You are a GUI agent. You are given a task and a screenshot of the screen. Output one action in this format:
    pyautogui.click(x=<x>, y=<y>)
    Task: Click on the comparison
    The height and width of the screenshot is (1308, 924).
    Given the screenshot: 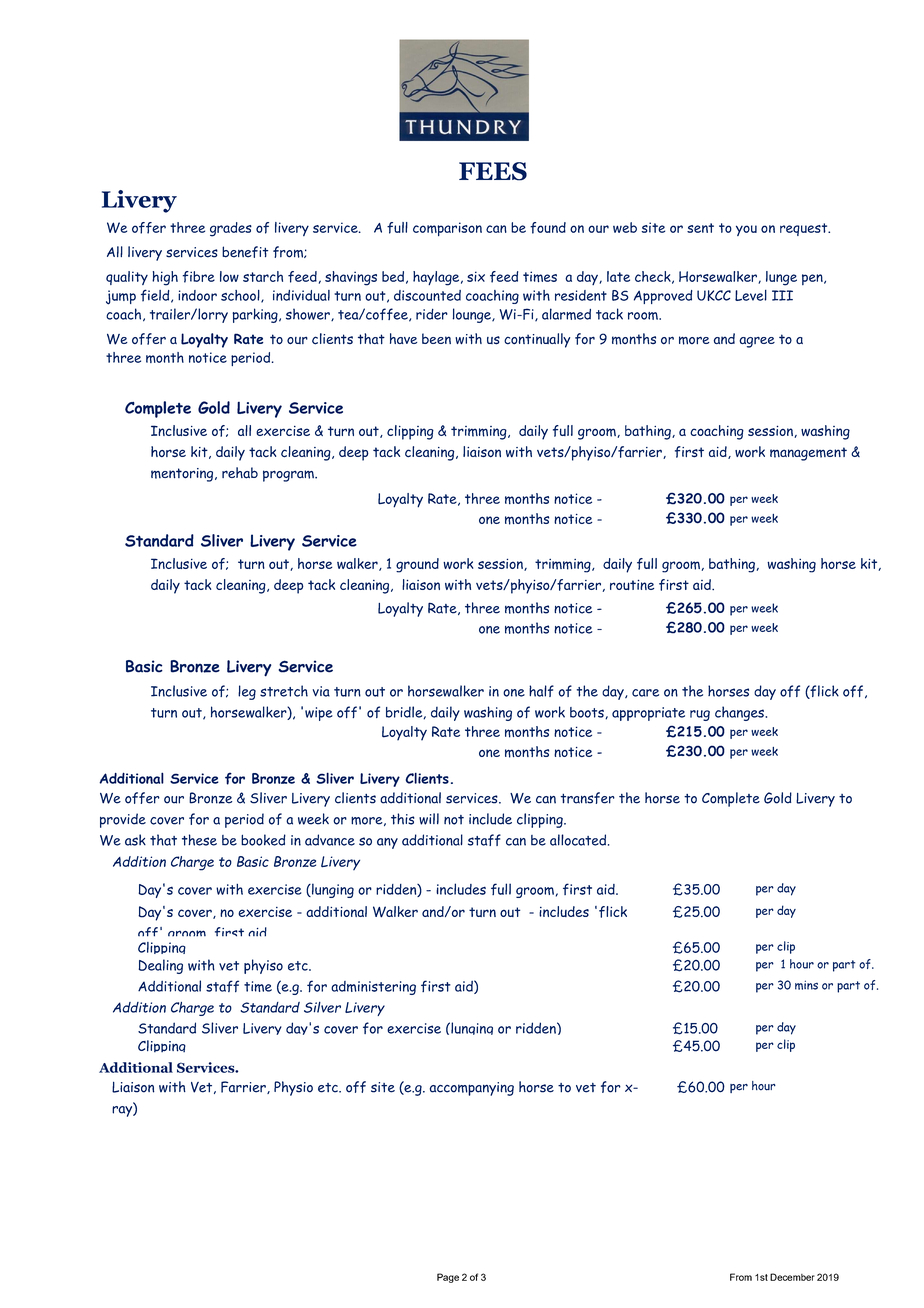 What is the action you would take?
    pyautogui.click(x=447, y=229)
